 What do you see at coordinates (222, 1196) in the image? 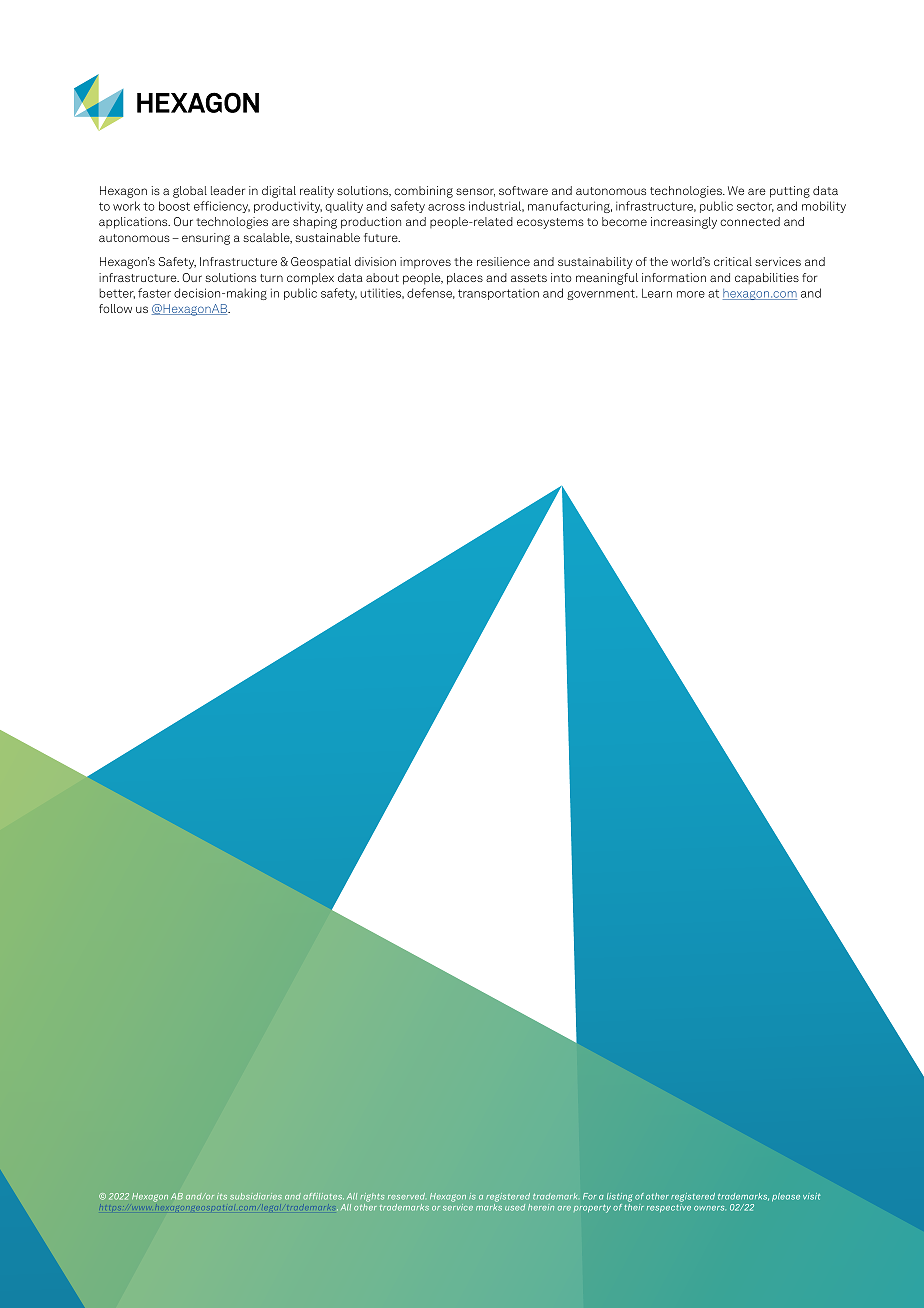
I see `its` at bounding box center [222, 1196].
